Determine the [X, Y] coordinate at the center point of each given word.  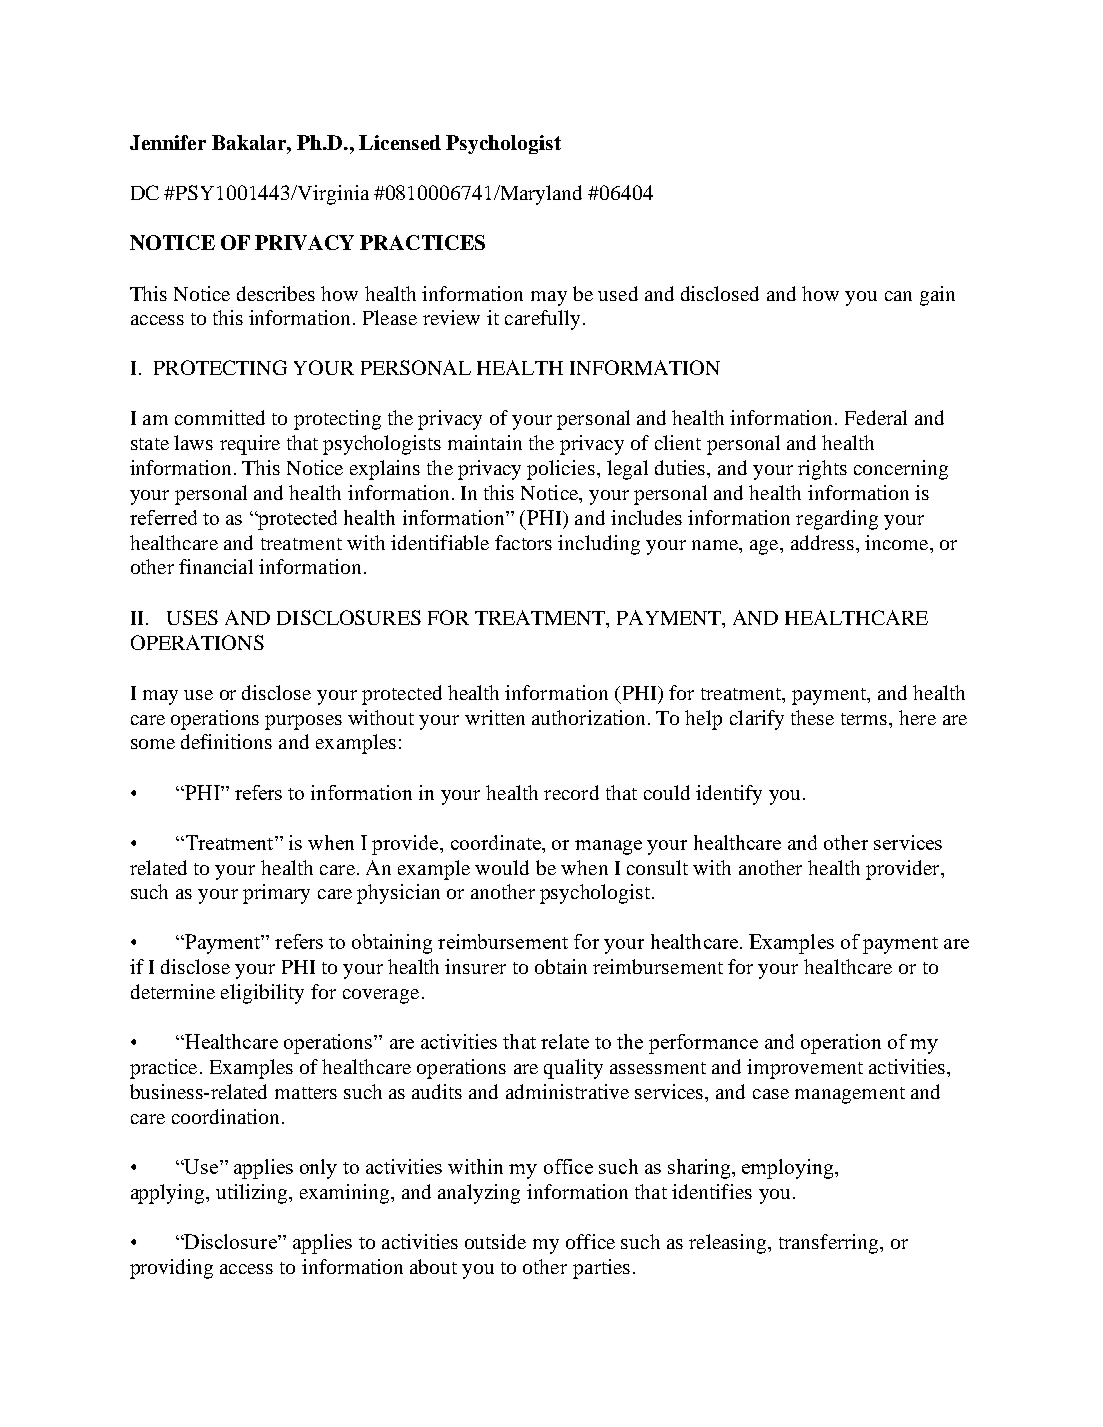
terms [865, 719]
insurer [475, 966]
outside [495, 1241]
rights [822, 470]
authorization [588, 717]
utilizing [253, 1194]
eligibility [262, 994]
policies [562, 470]
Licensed [400, 142]
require [250, 445]
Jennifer [168, 142]
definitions [226, 741]
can [898, 296]
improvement [805, 1069]
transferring [830, 1244]
